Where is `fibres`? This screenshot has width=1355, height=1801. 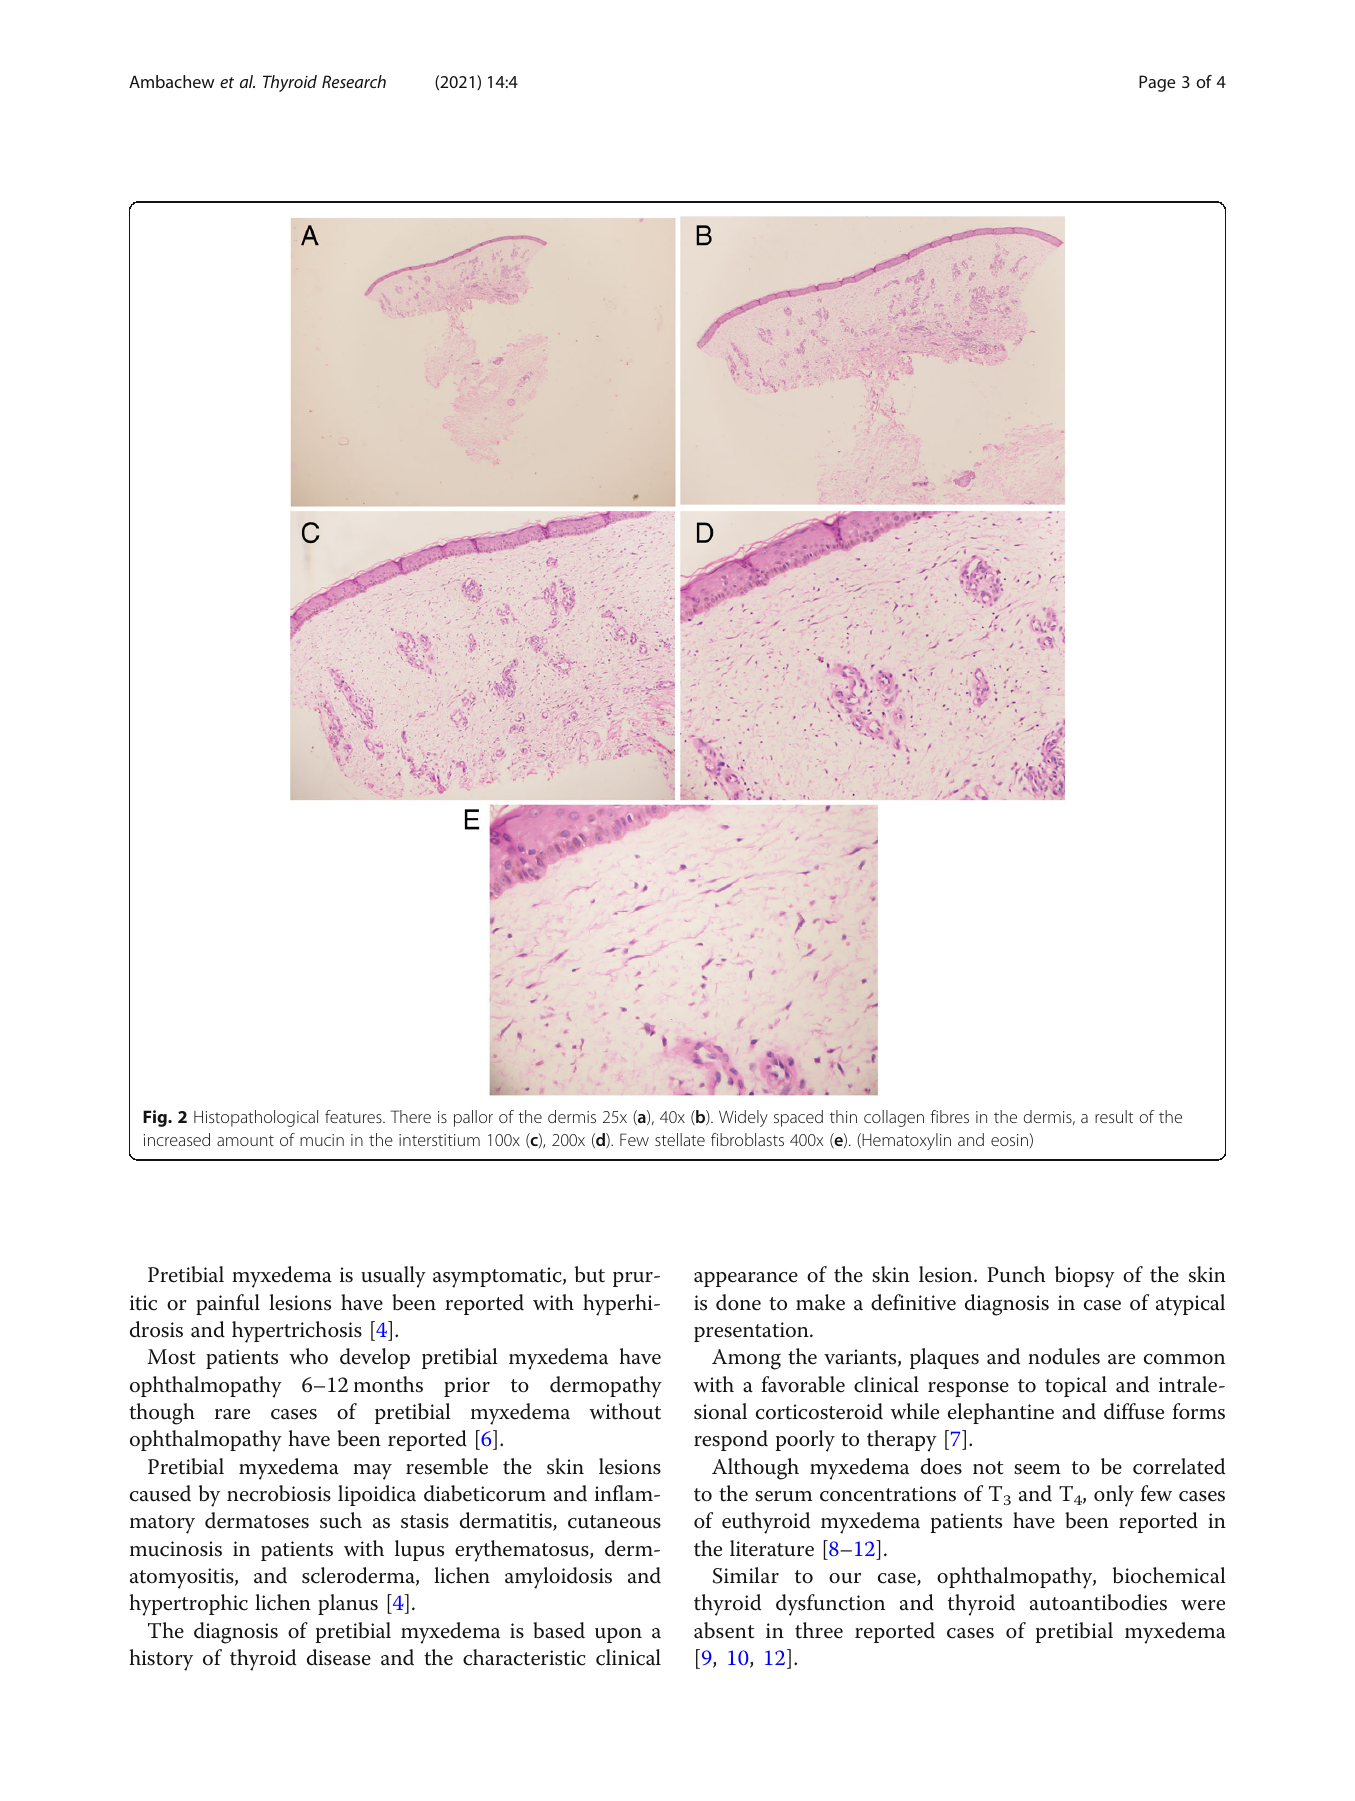 fibres is located at coordinates (950, 1116).
